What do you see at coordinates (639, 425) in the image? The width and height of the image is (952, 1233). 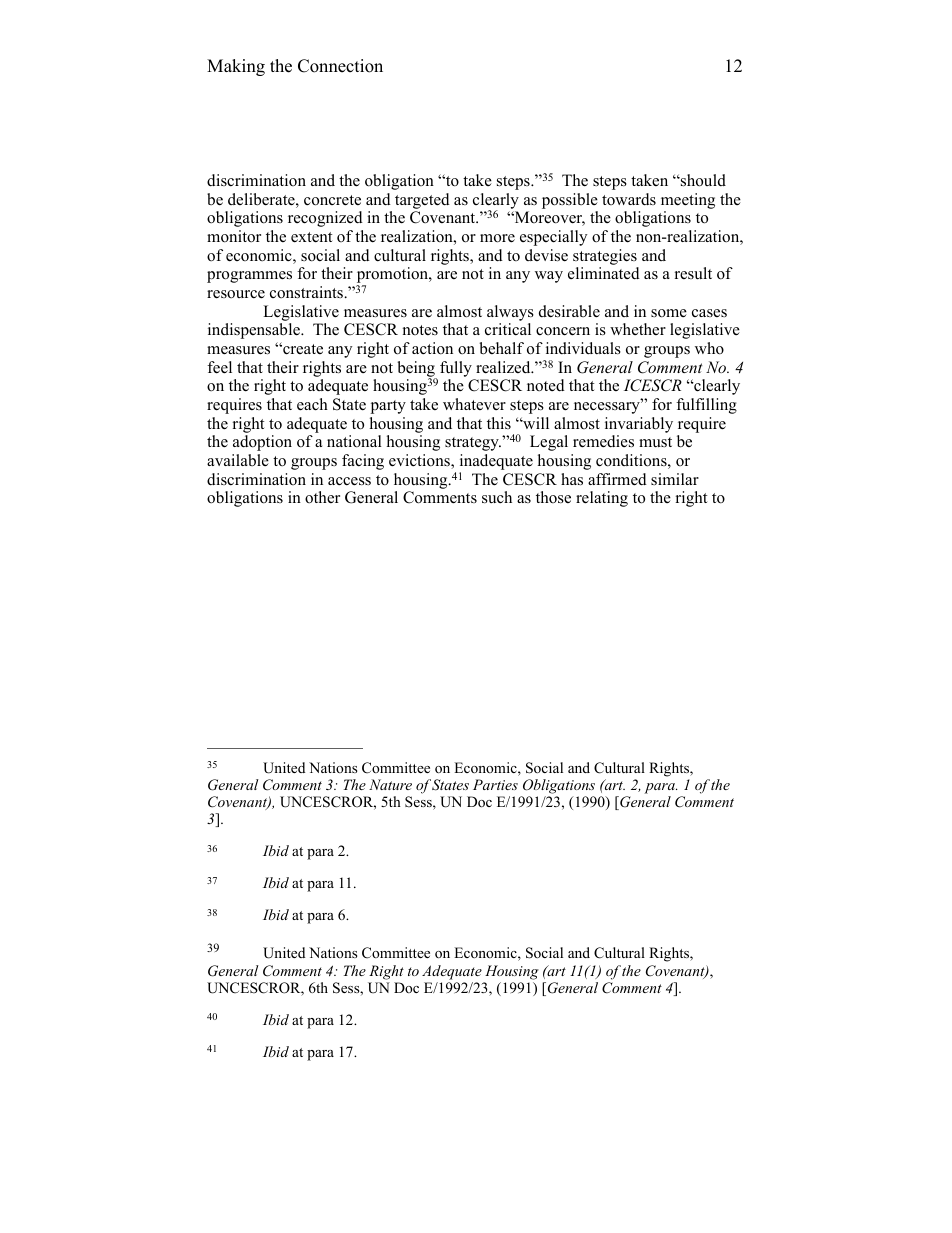 I see `invariably` at bounding box center [639, 425].
